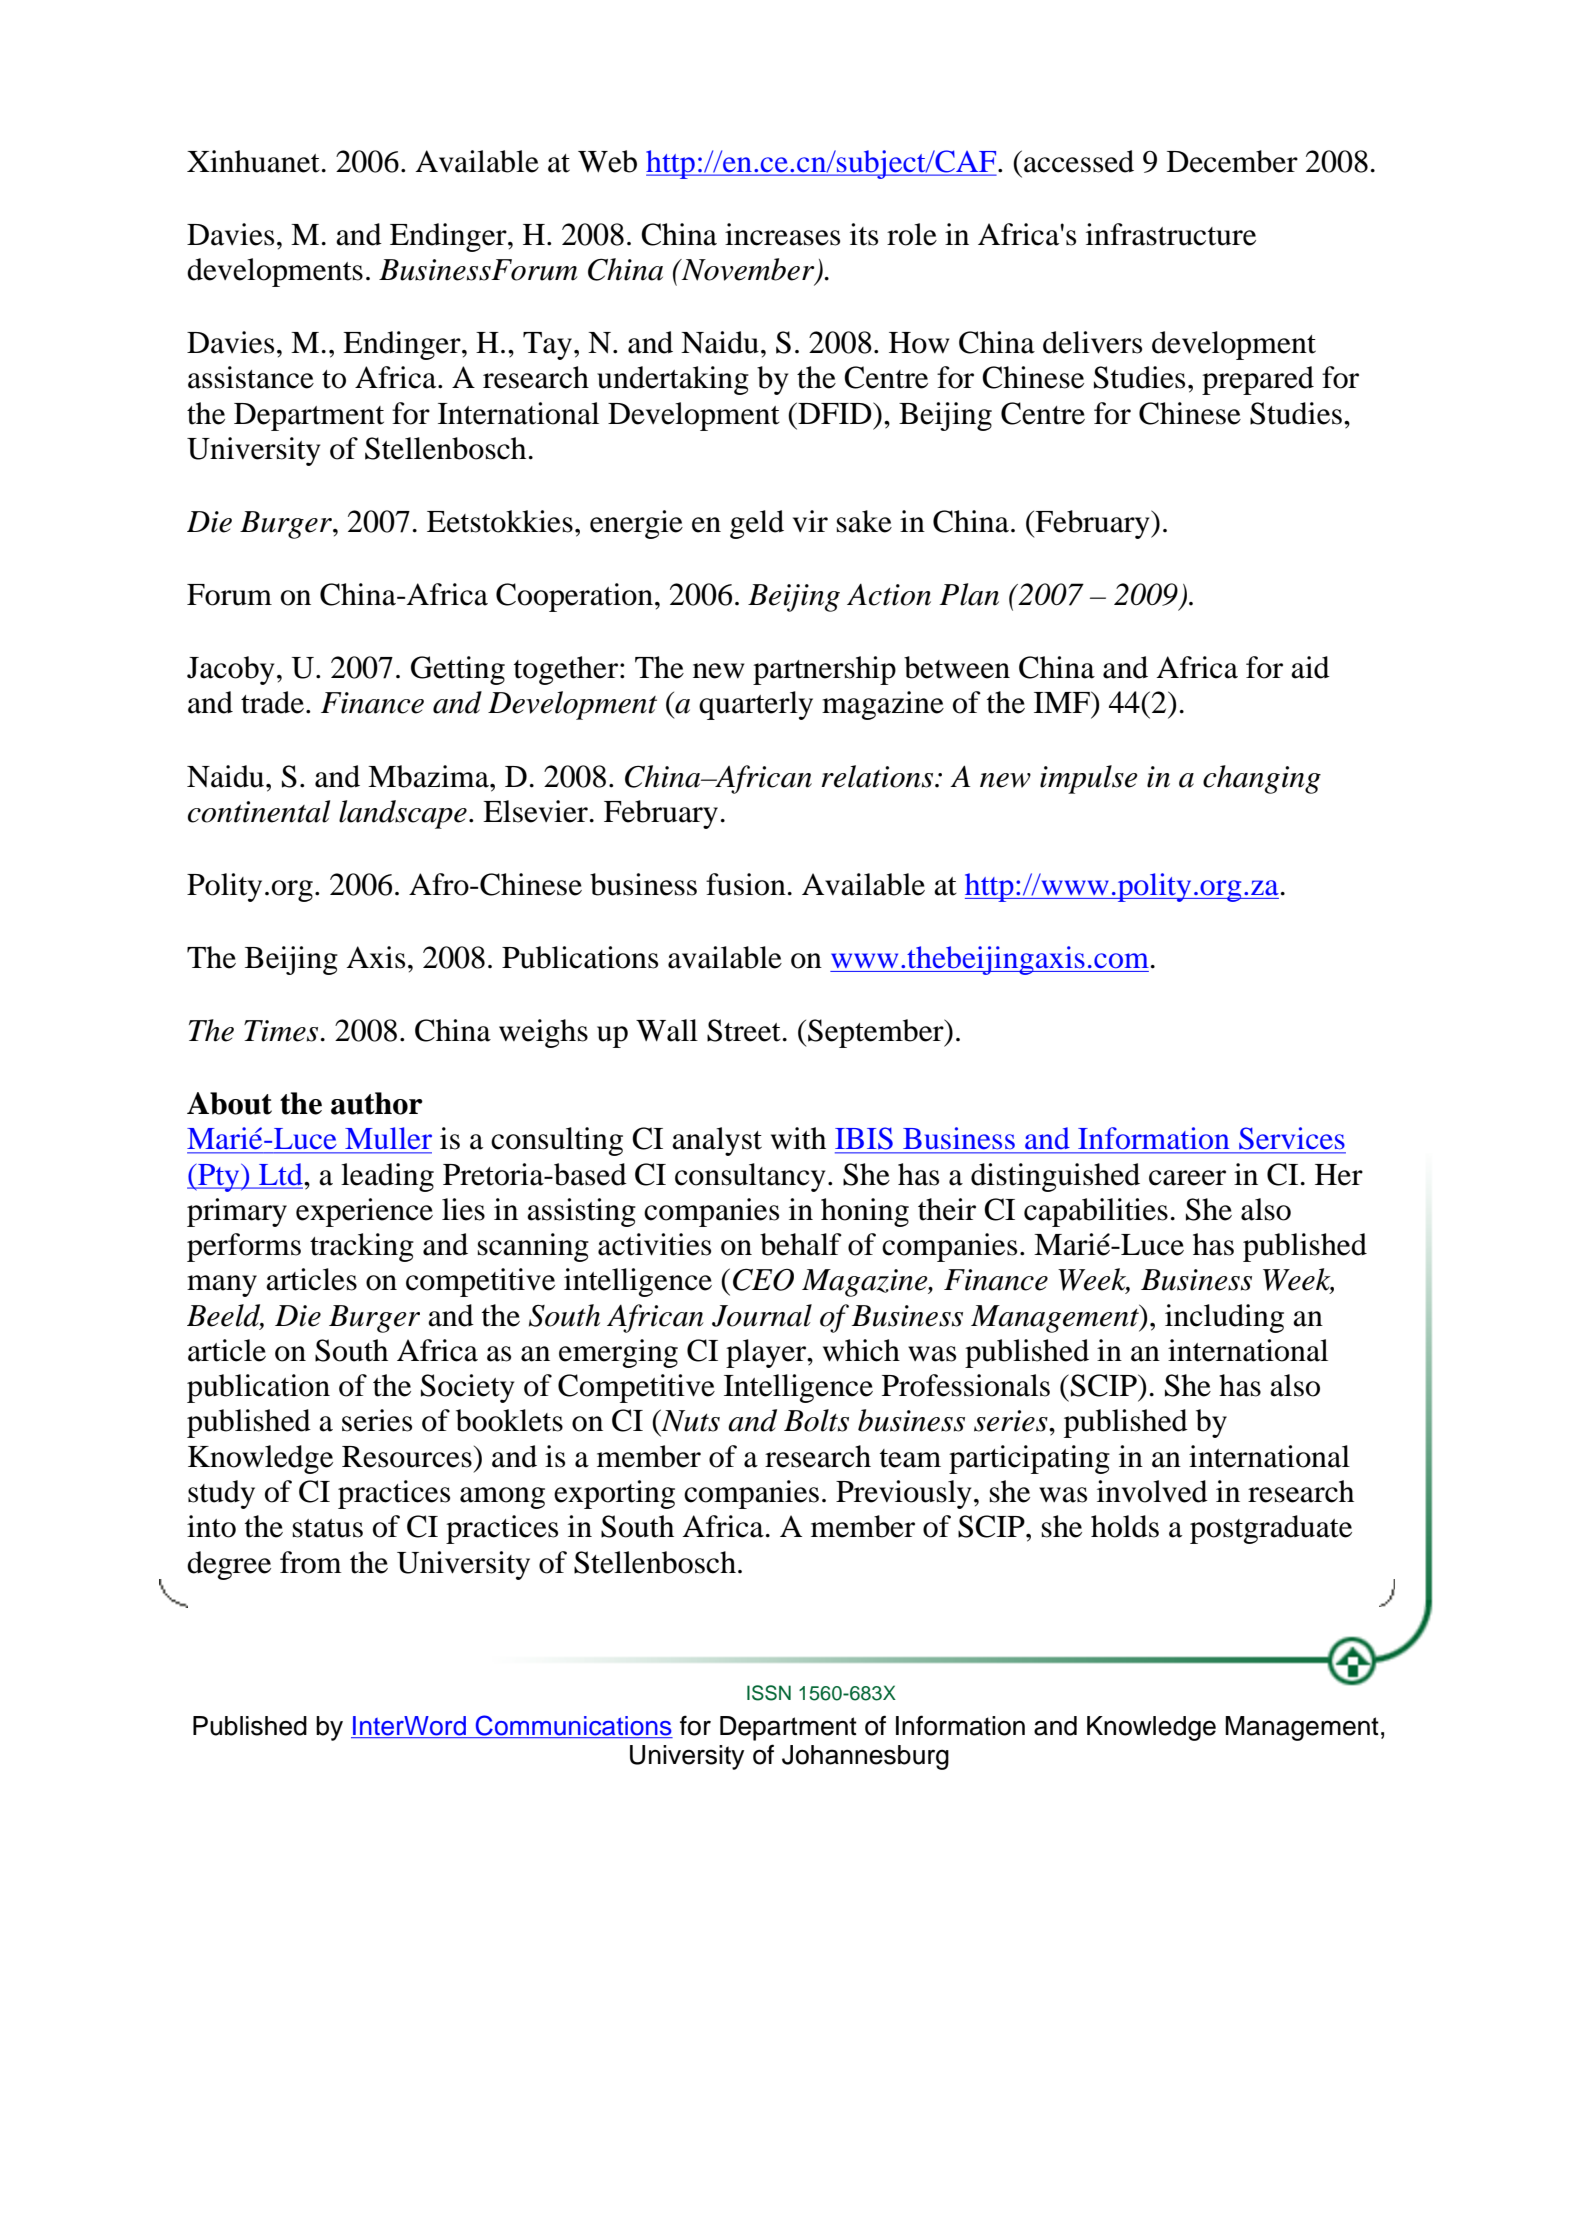 This screenshot has height=2234, width=1579. What do you see at coordinates (364, 1212) in the screenshot?
I see `experience` at bounding box center [364, 1212].
